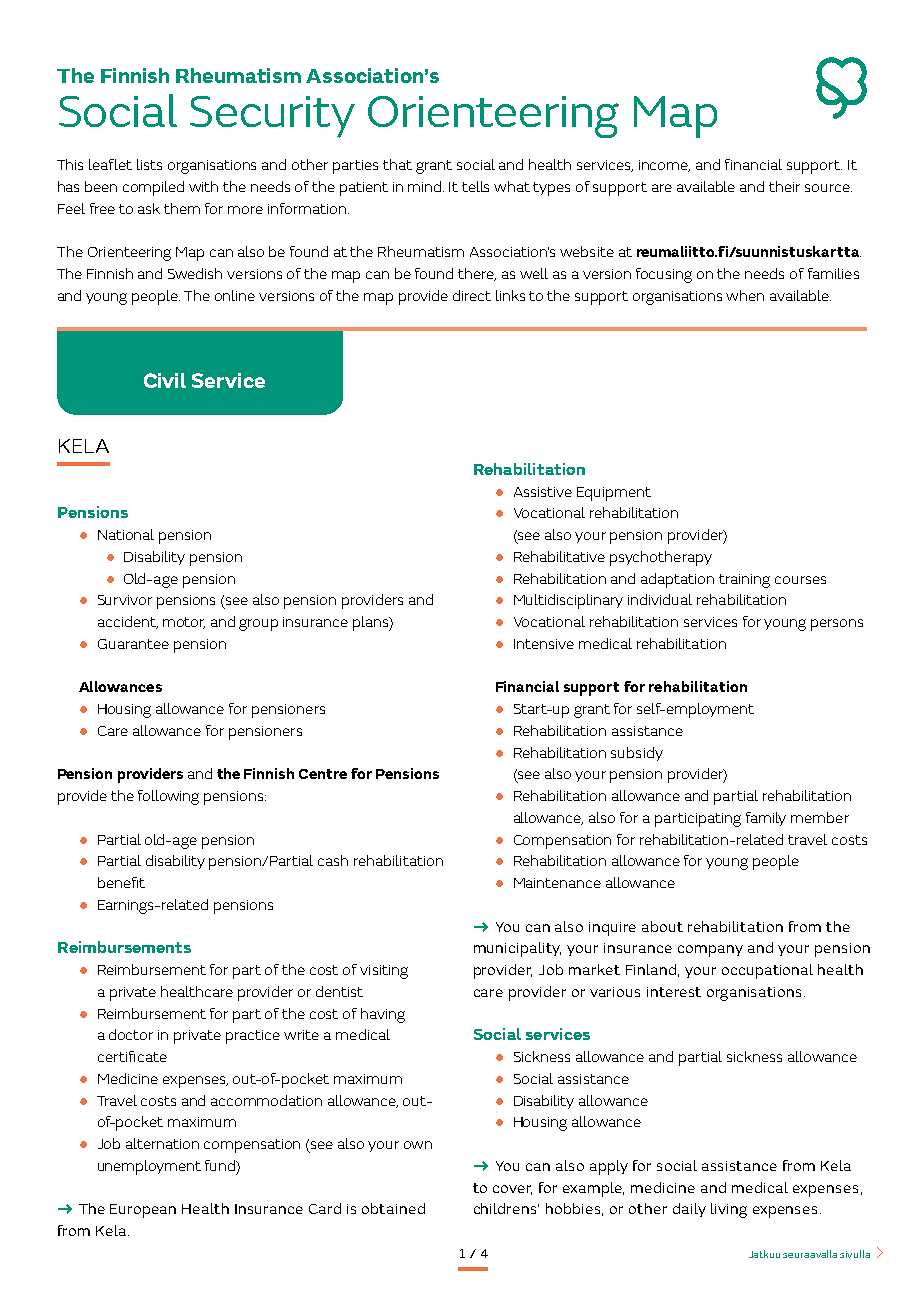 The width and height of the screenshot is (924, 1308). What do you see at coordinates (729, 1210) in the screenshot?
I see `living` at bounding box center [729, 1210].
